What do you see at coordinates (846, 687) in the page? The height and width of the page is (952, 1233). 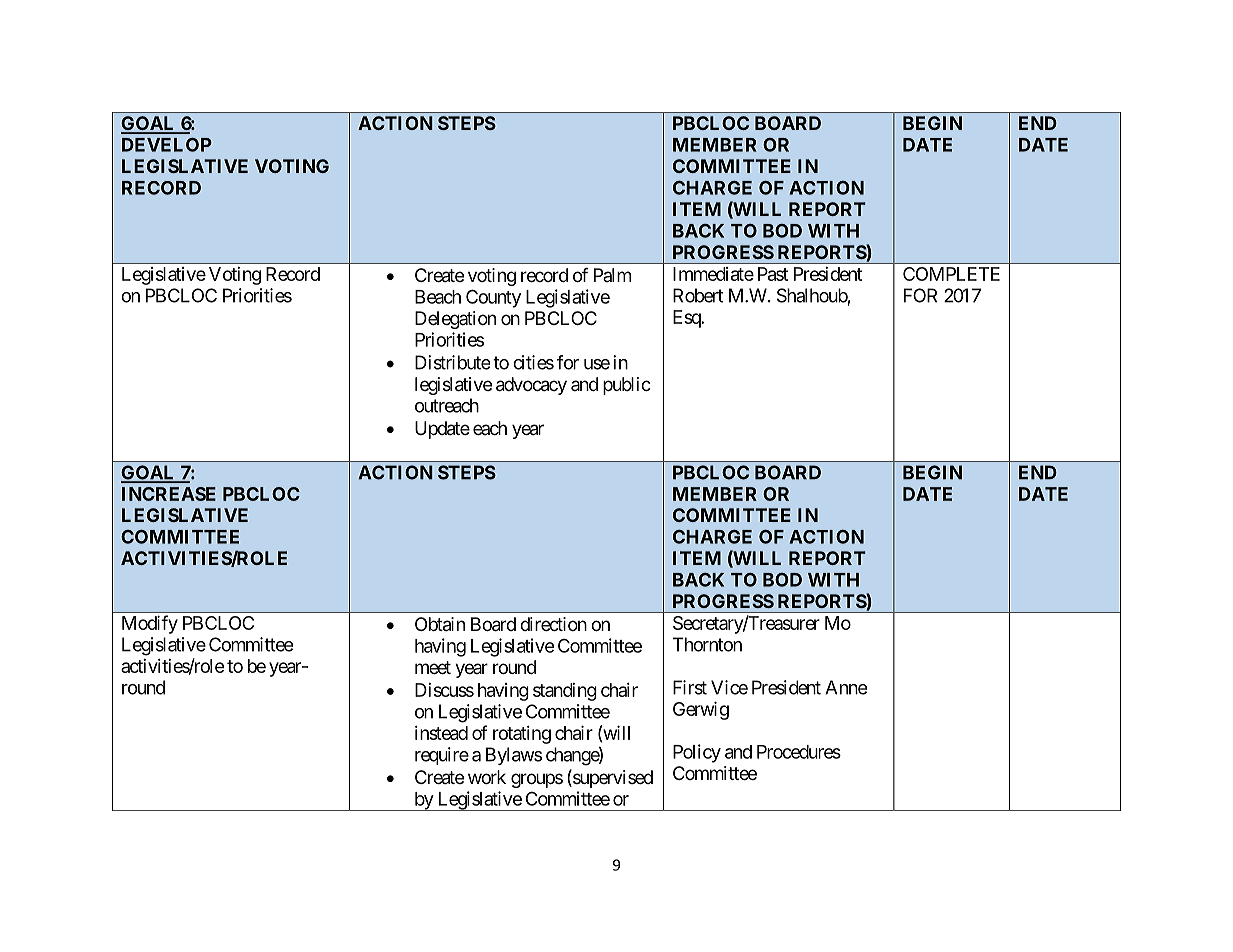 I see `Anne` at bounding box center [846, 687].
